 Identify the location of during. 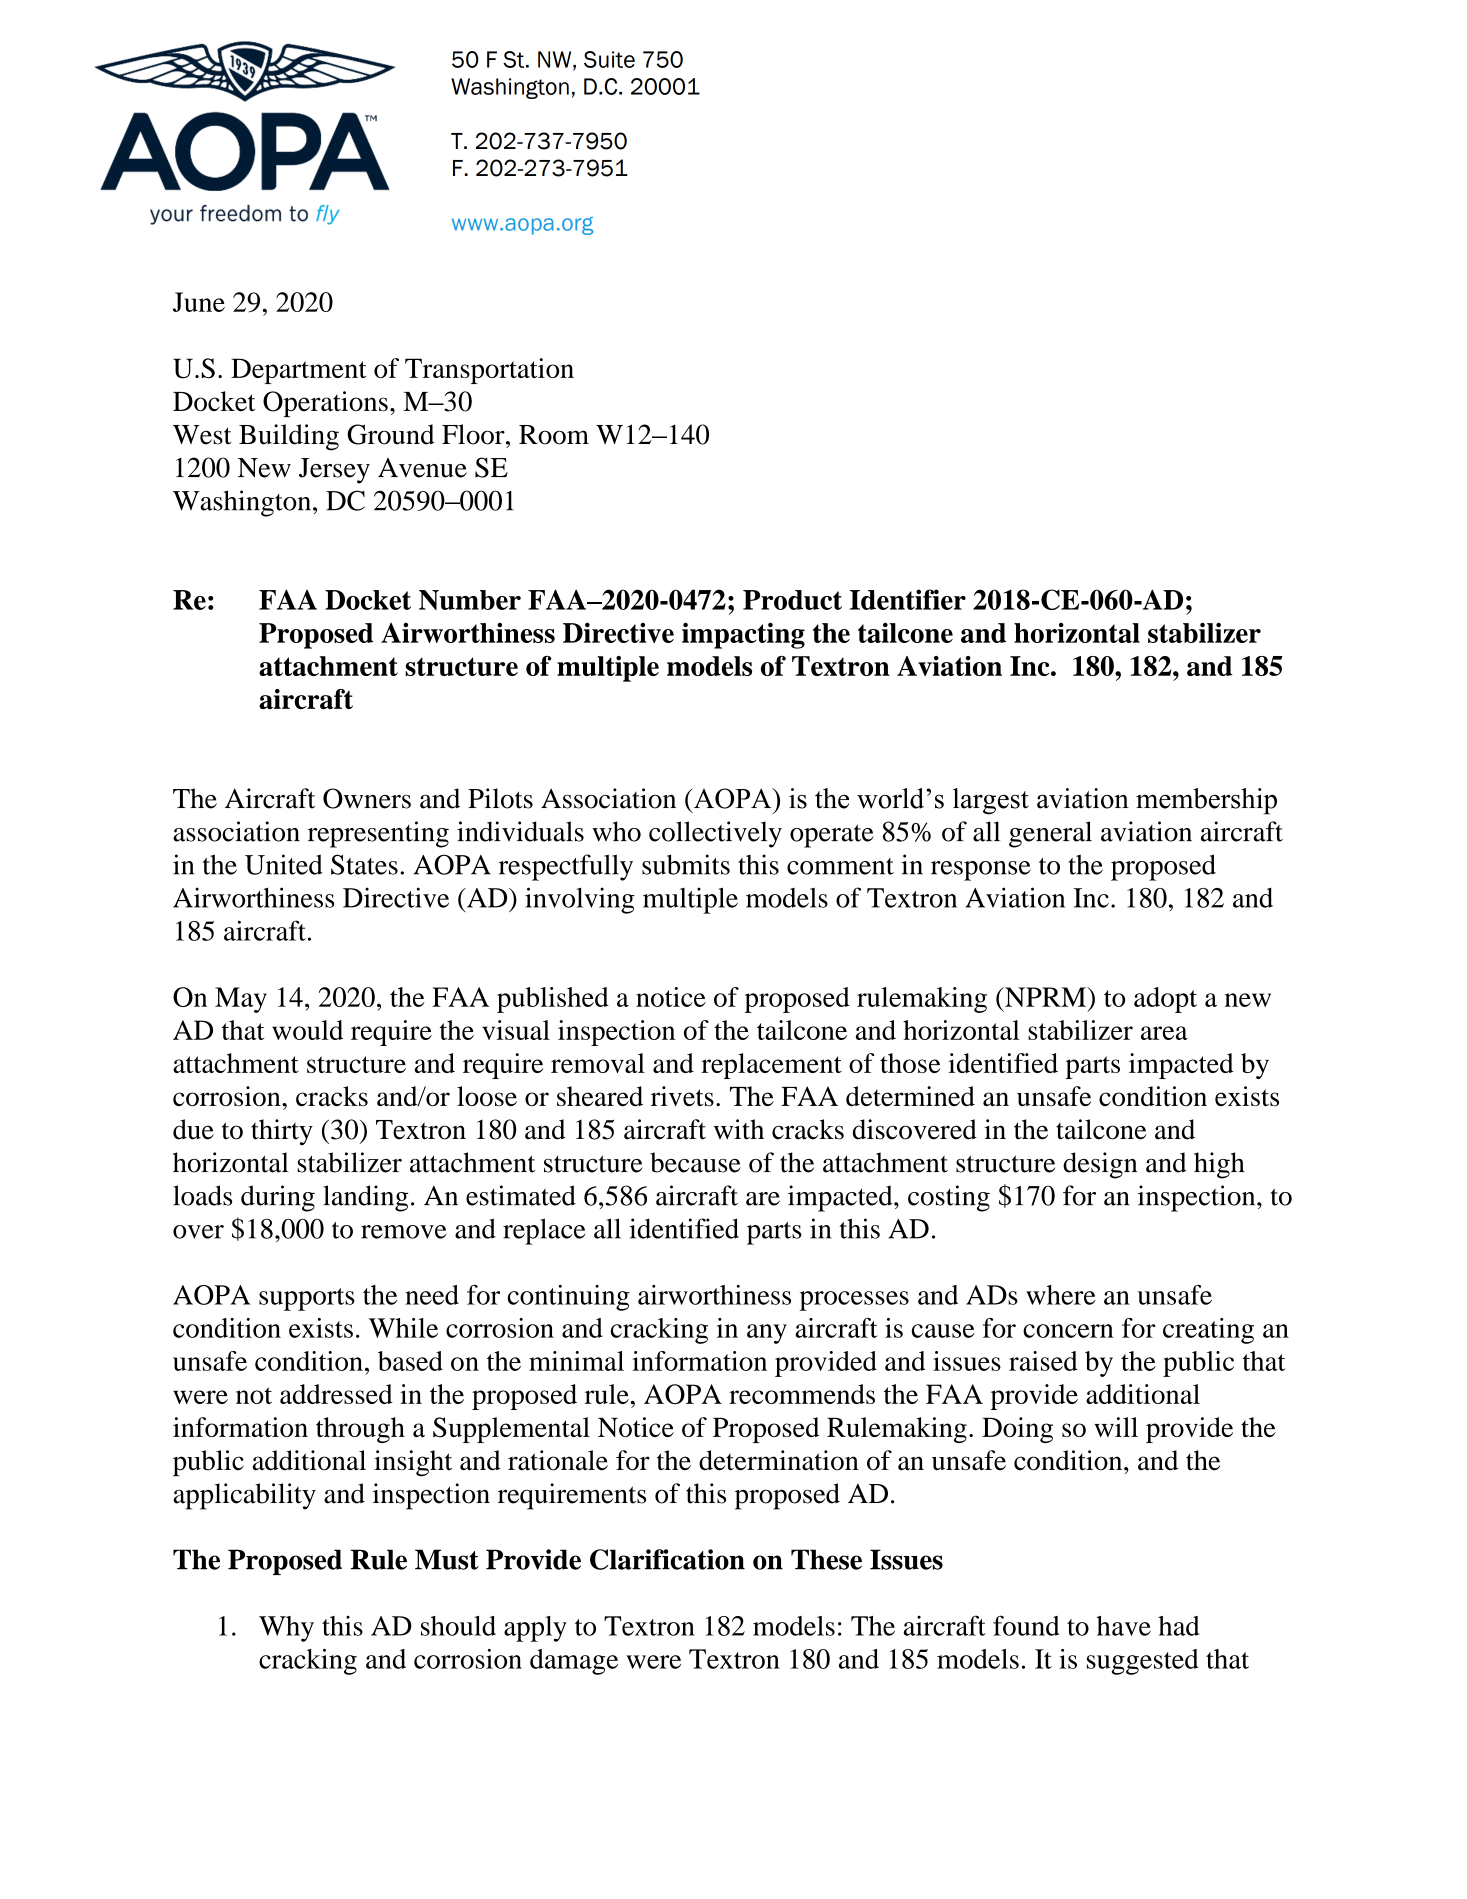
(278, 1198).
